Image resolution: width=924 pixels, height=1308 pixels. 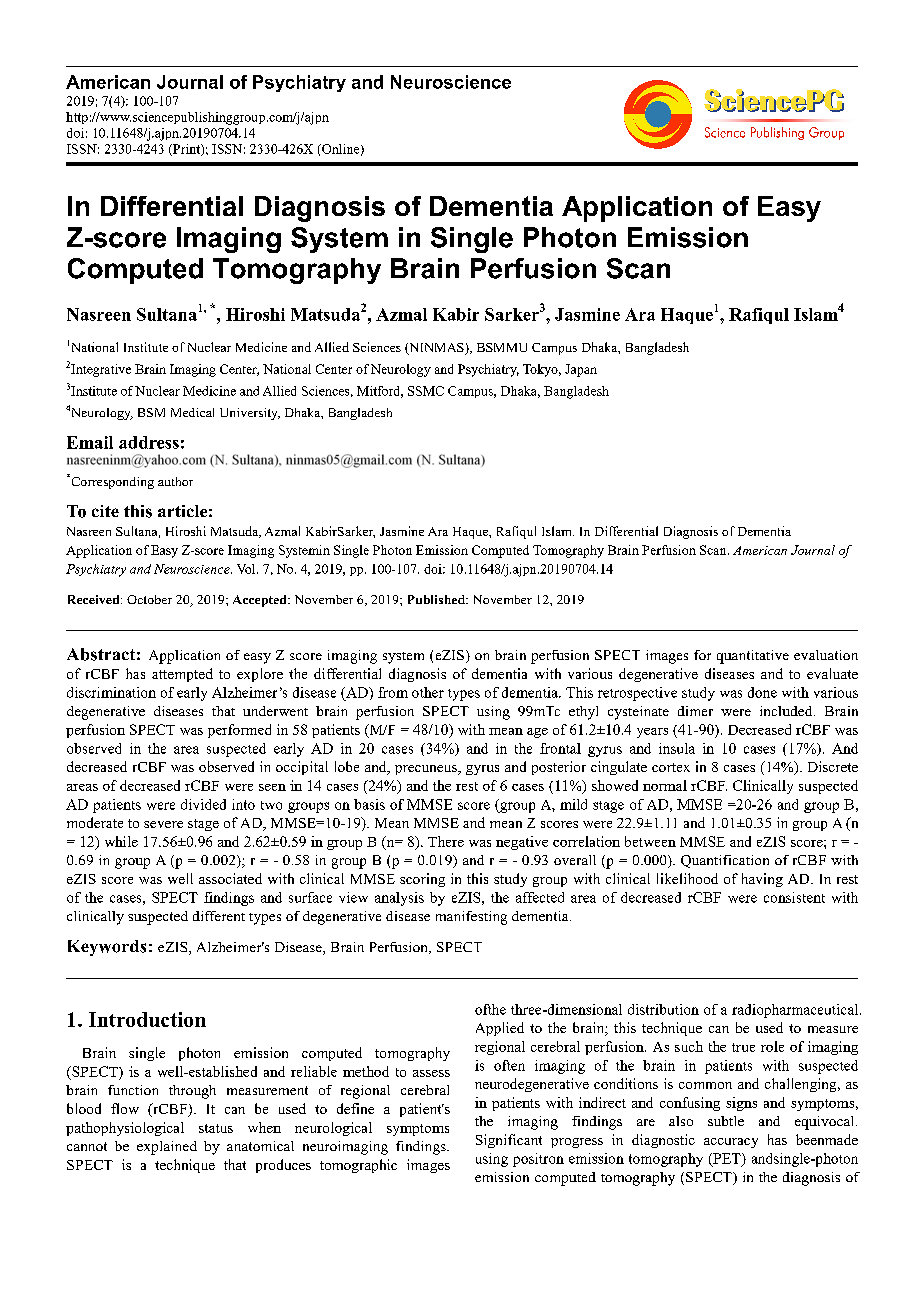 I want to click on Significant, so click(x=509, y=1141).
